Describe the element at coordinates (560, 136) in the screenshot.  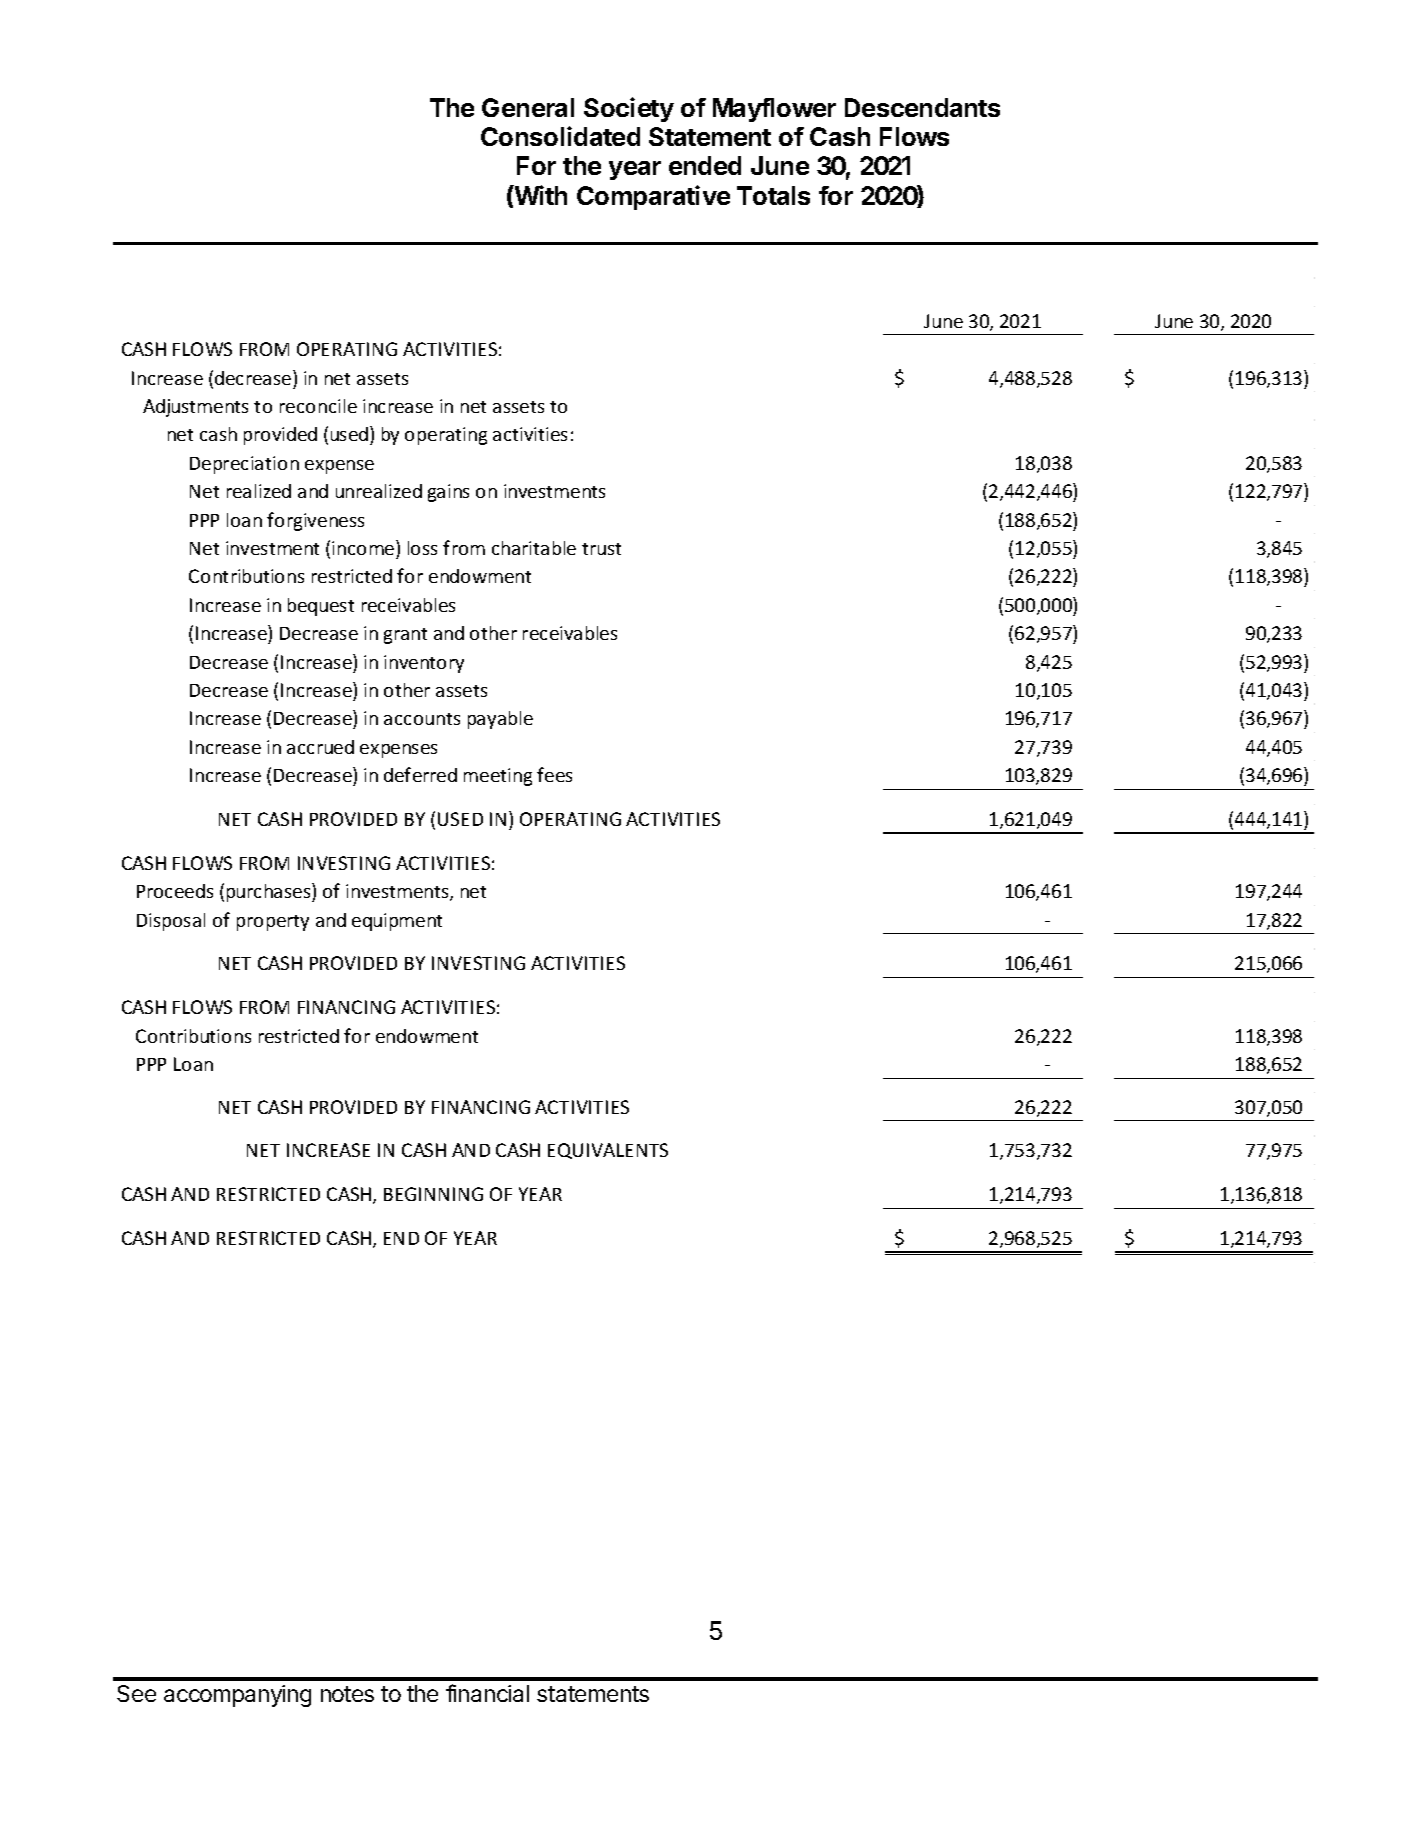
I see `Consolidated` at that location.
